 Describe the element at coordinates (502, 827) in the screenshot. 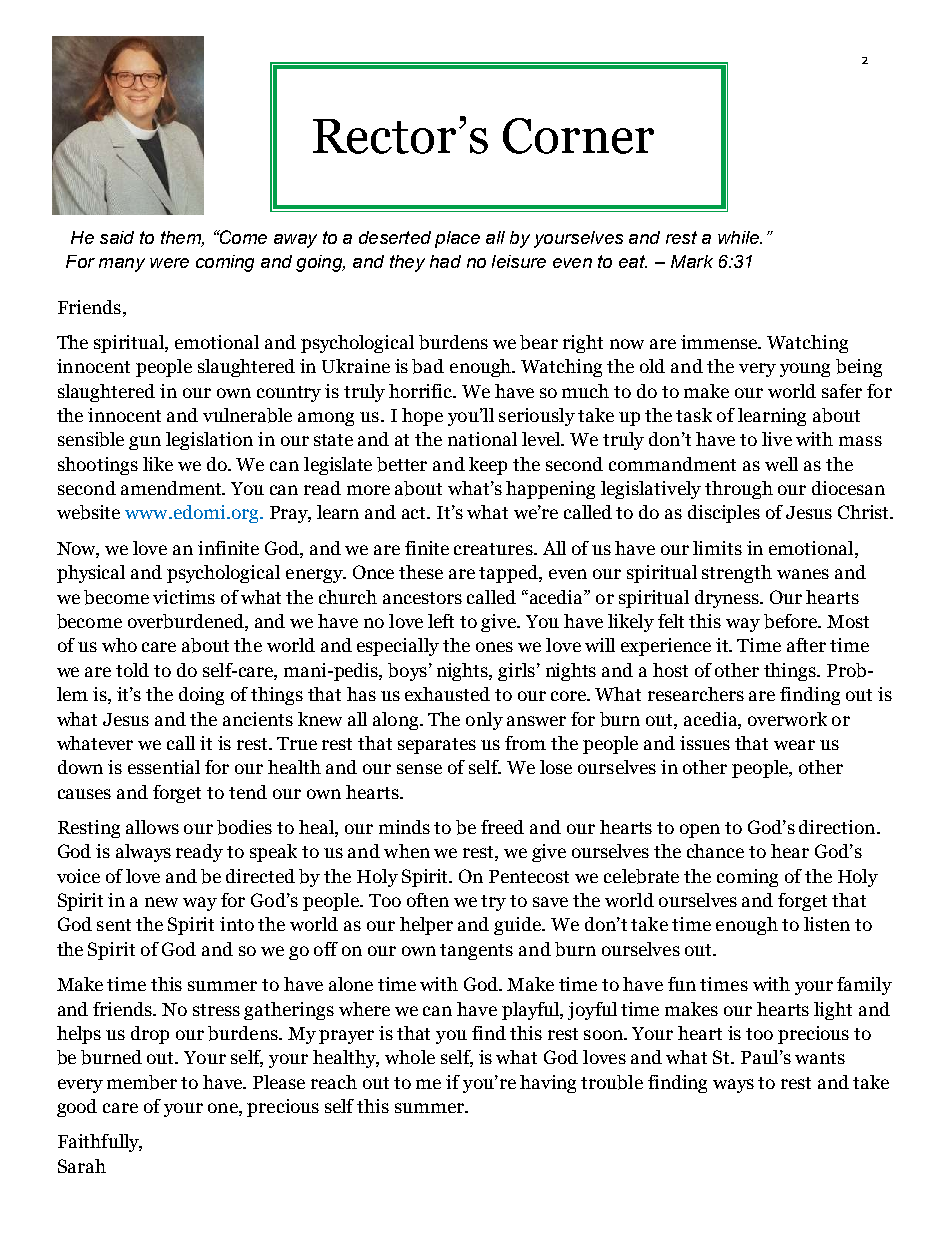

I see `freed` at that location.
